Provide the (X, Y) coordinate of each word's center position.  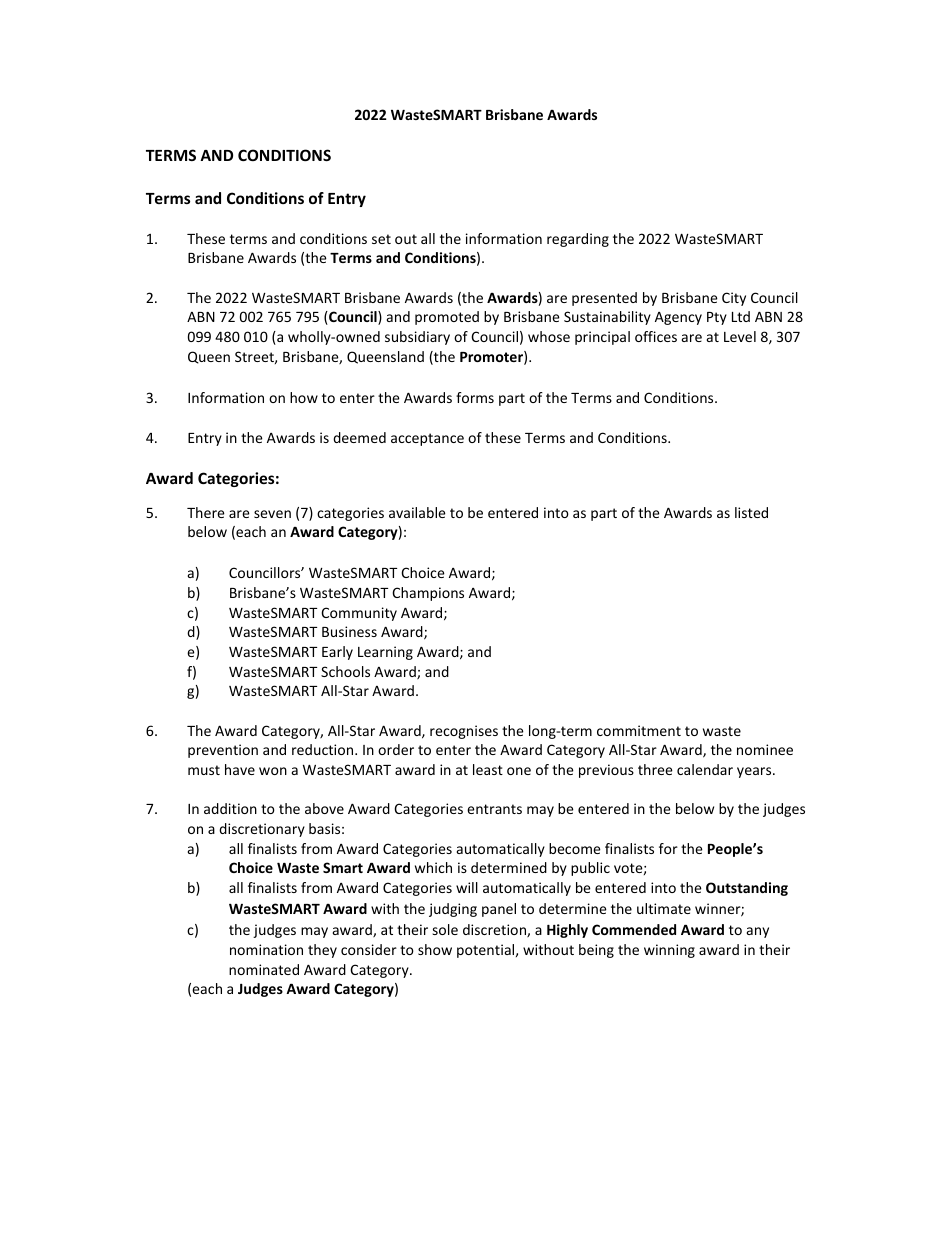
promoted (447, 318)
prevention (223, 751)
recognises (464, 732)
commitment (639, 730)
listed (751, 512)
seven (272, 514)
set (381, 239)
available (417, 512)
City (734, 299)
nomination (266, 949)
